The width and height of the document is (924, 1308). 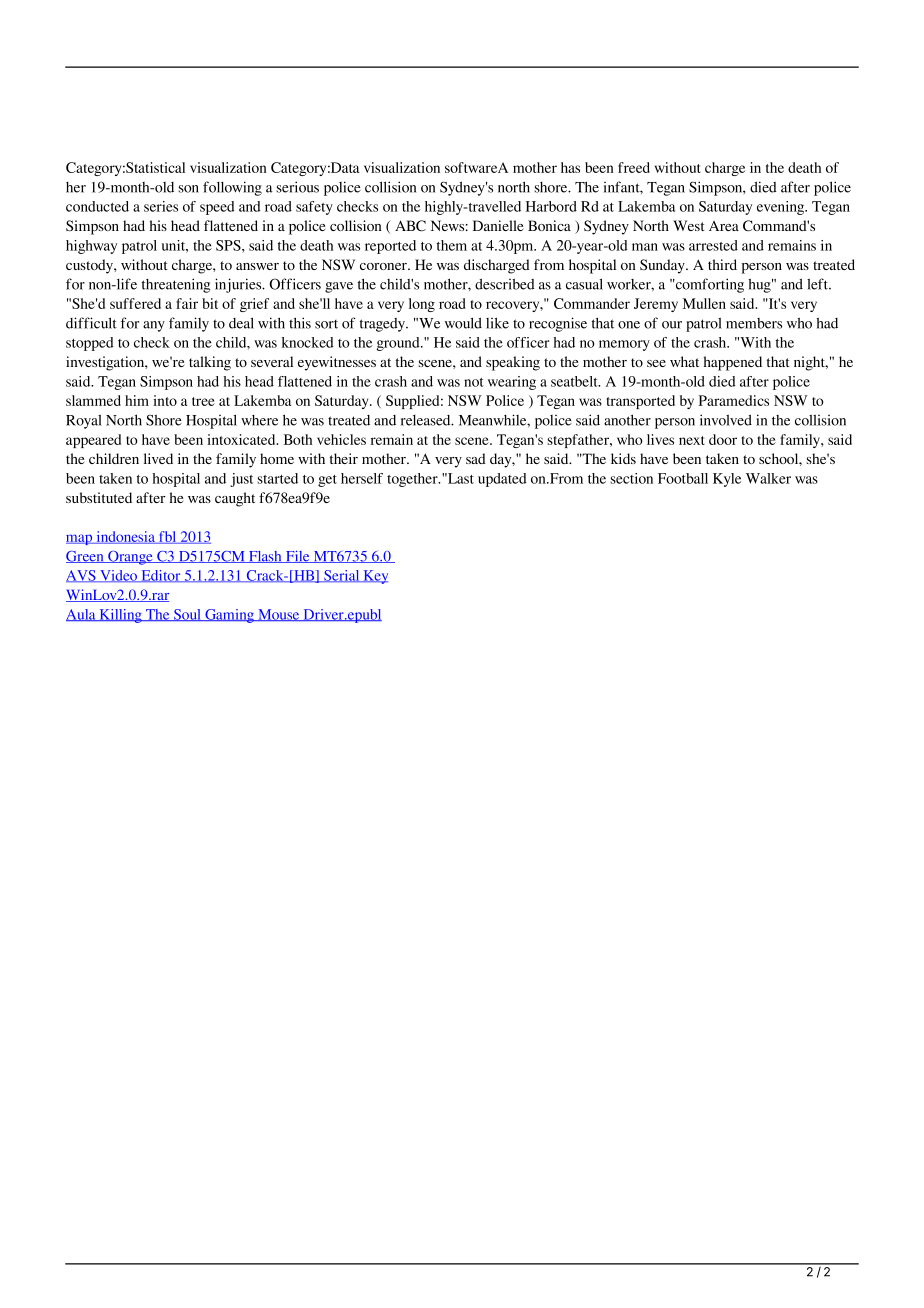 I want to click on following, so click(x=232, y=188).
